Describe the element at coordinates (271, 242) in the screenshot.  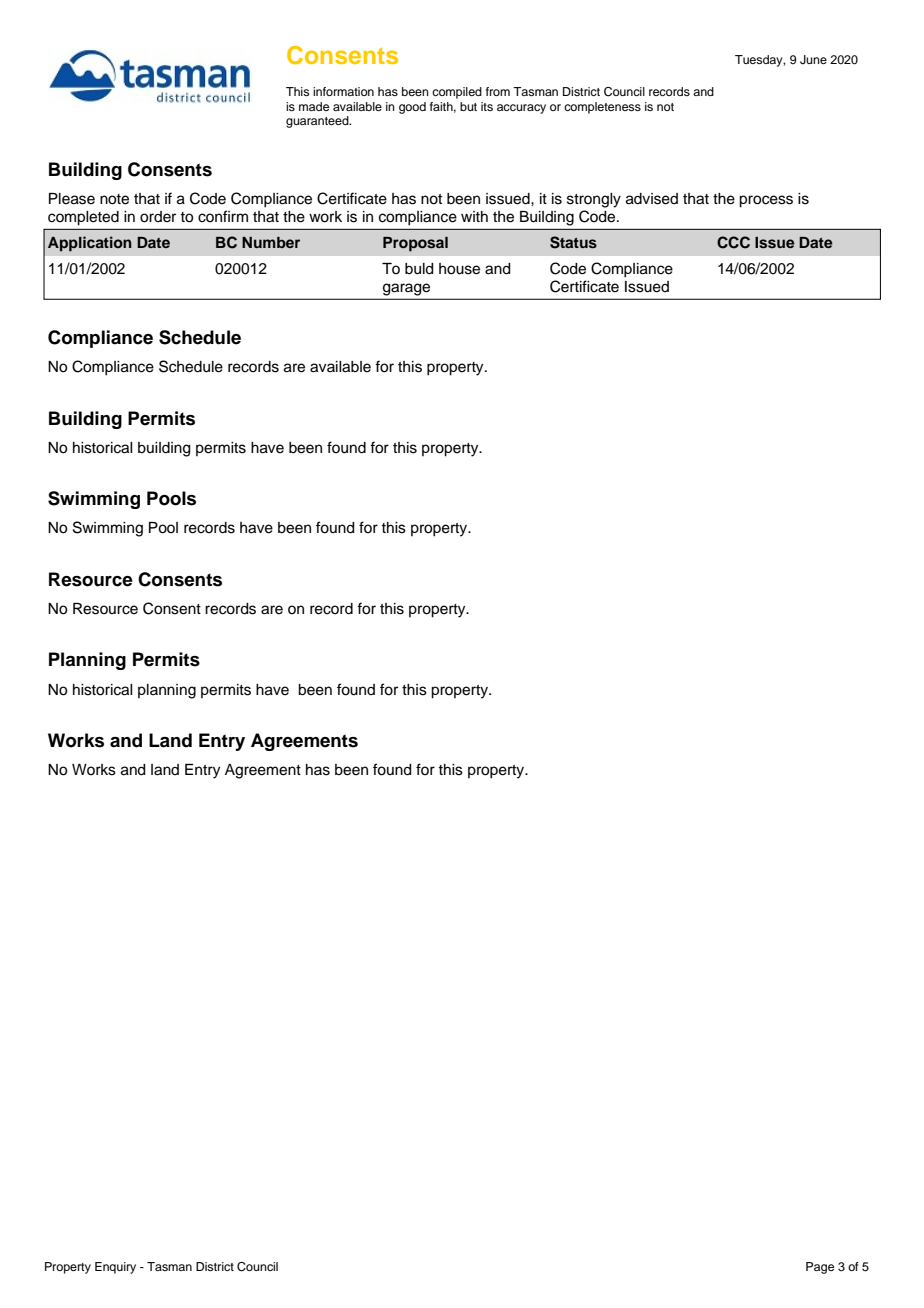
I see `Number` at that location.
